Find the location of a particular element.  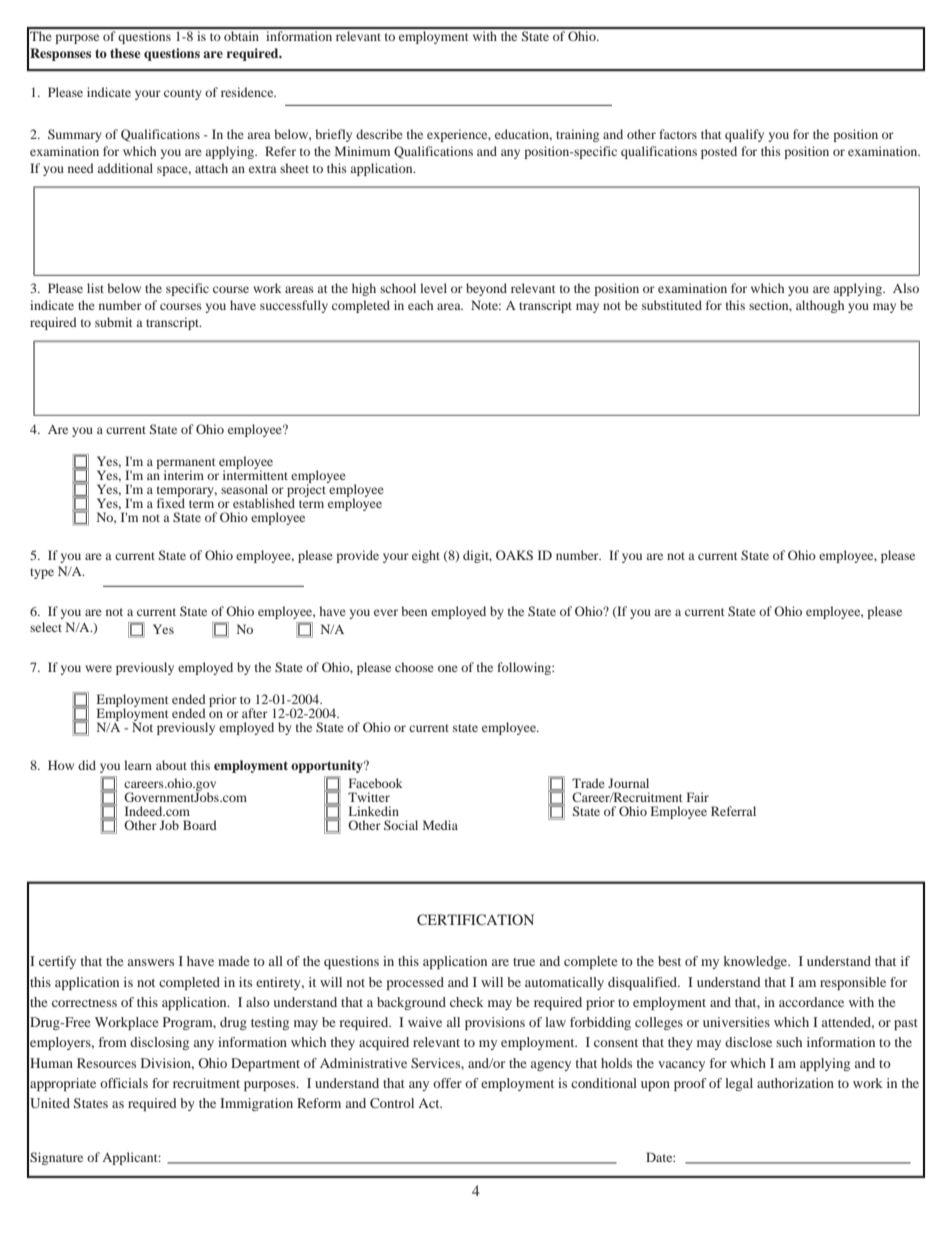

learn is located at coordinates (138, 765).
